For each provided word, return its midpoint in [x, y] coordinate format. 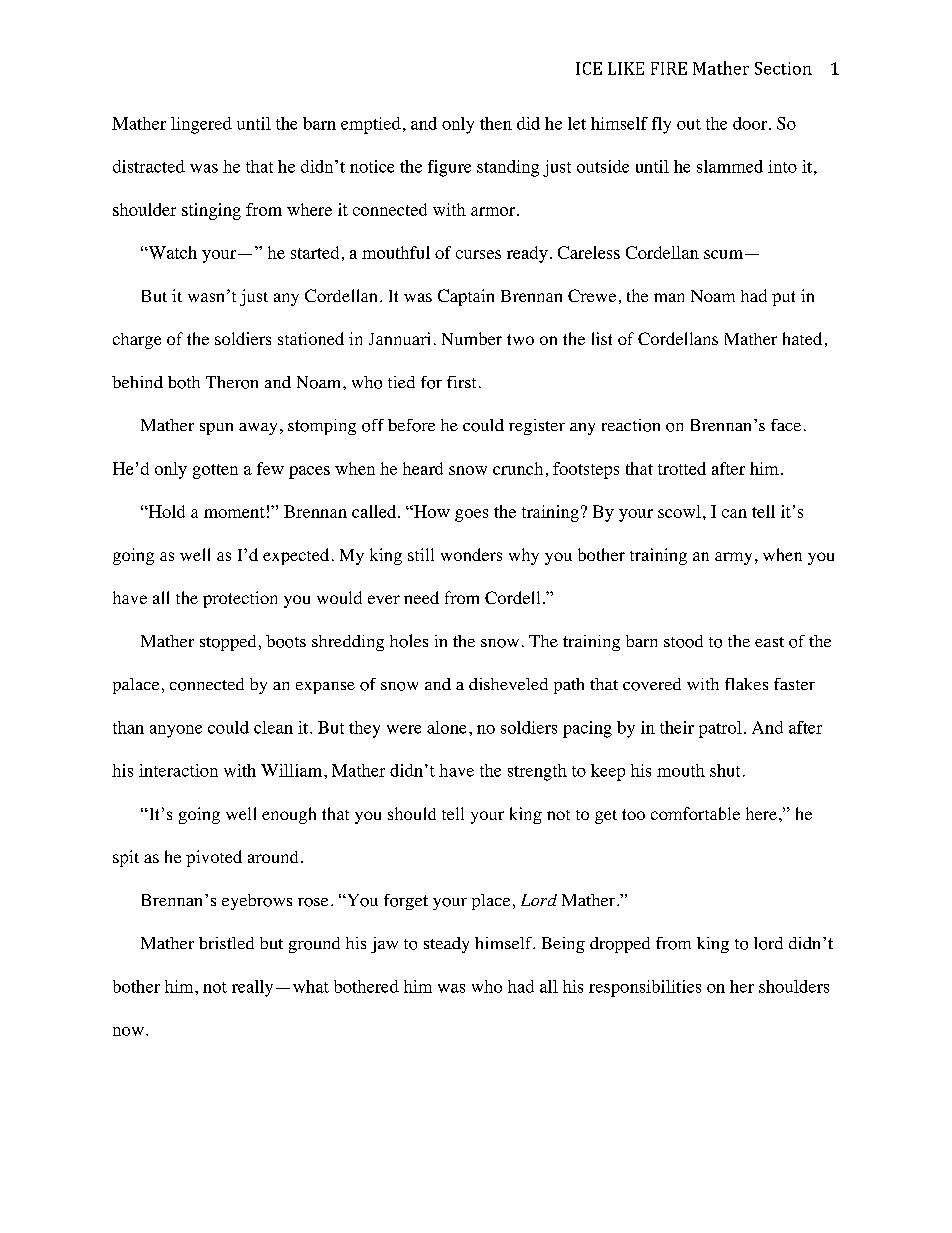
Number [472, 338]
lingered [201, 125]
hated [802, 338]
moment [234, 512]
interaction [178, 770]
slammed [730, 166]
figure [449, 168]
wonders [471, 554]
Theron [232, 382]
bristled [226, 943]
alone [446, 727]
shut [725, 770]
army [733, 558]
